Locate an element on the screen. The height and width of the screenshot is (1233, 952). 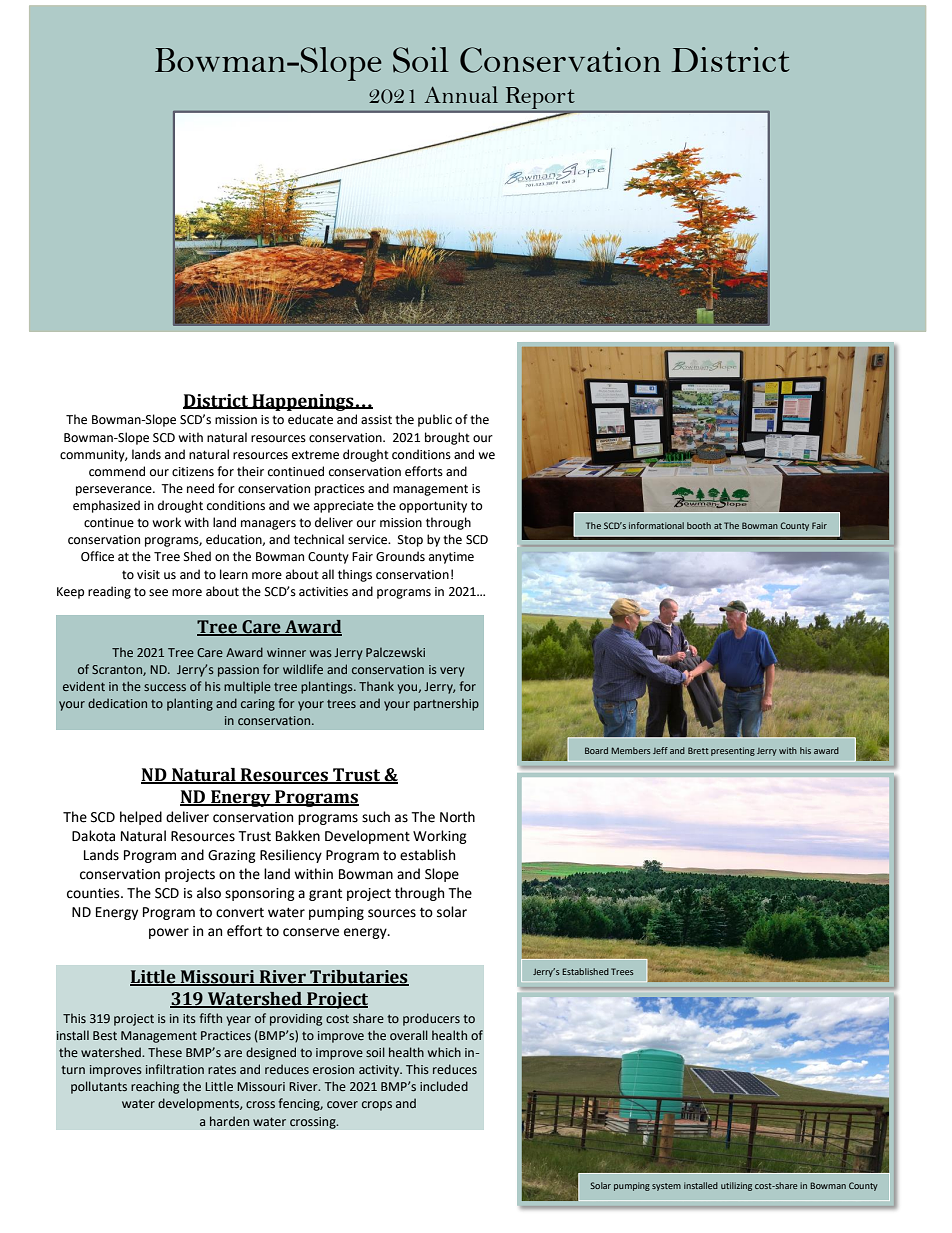
grant is located at coordinates (325, 894).
